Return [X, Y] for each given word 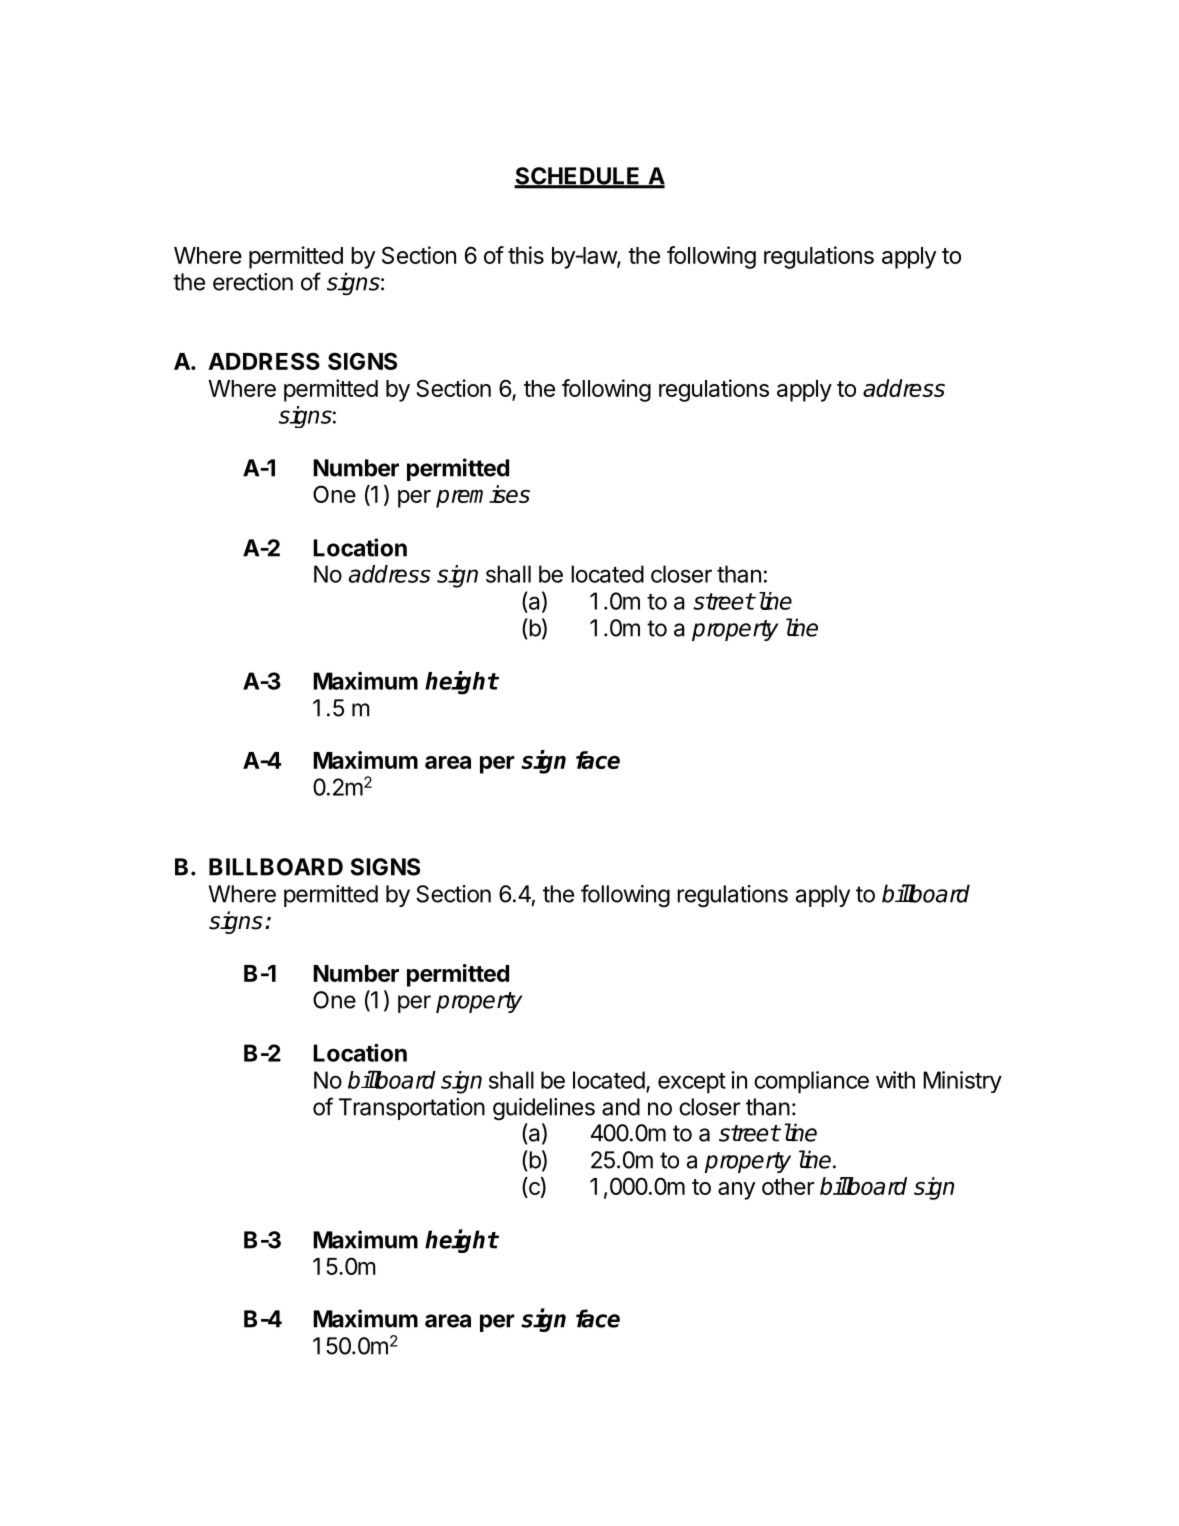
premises [483, 496]
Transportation [412, 1109]
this [526, 255]
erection [253, 282]
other [788, 1186]
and [621, 1107]
